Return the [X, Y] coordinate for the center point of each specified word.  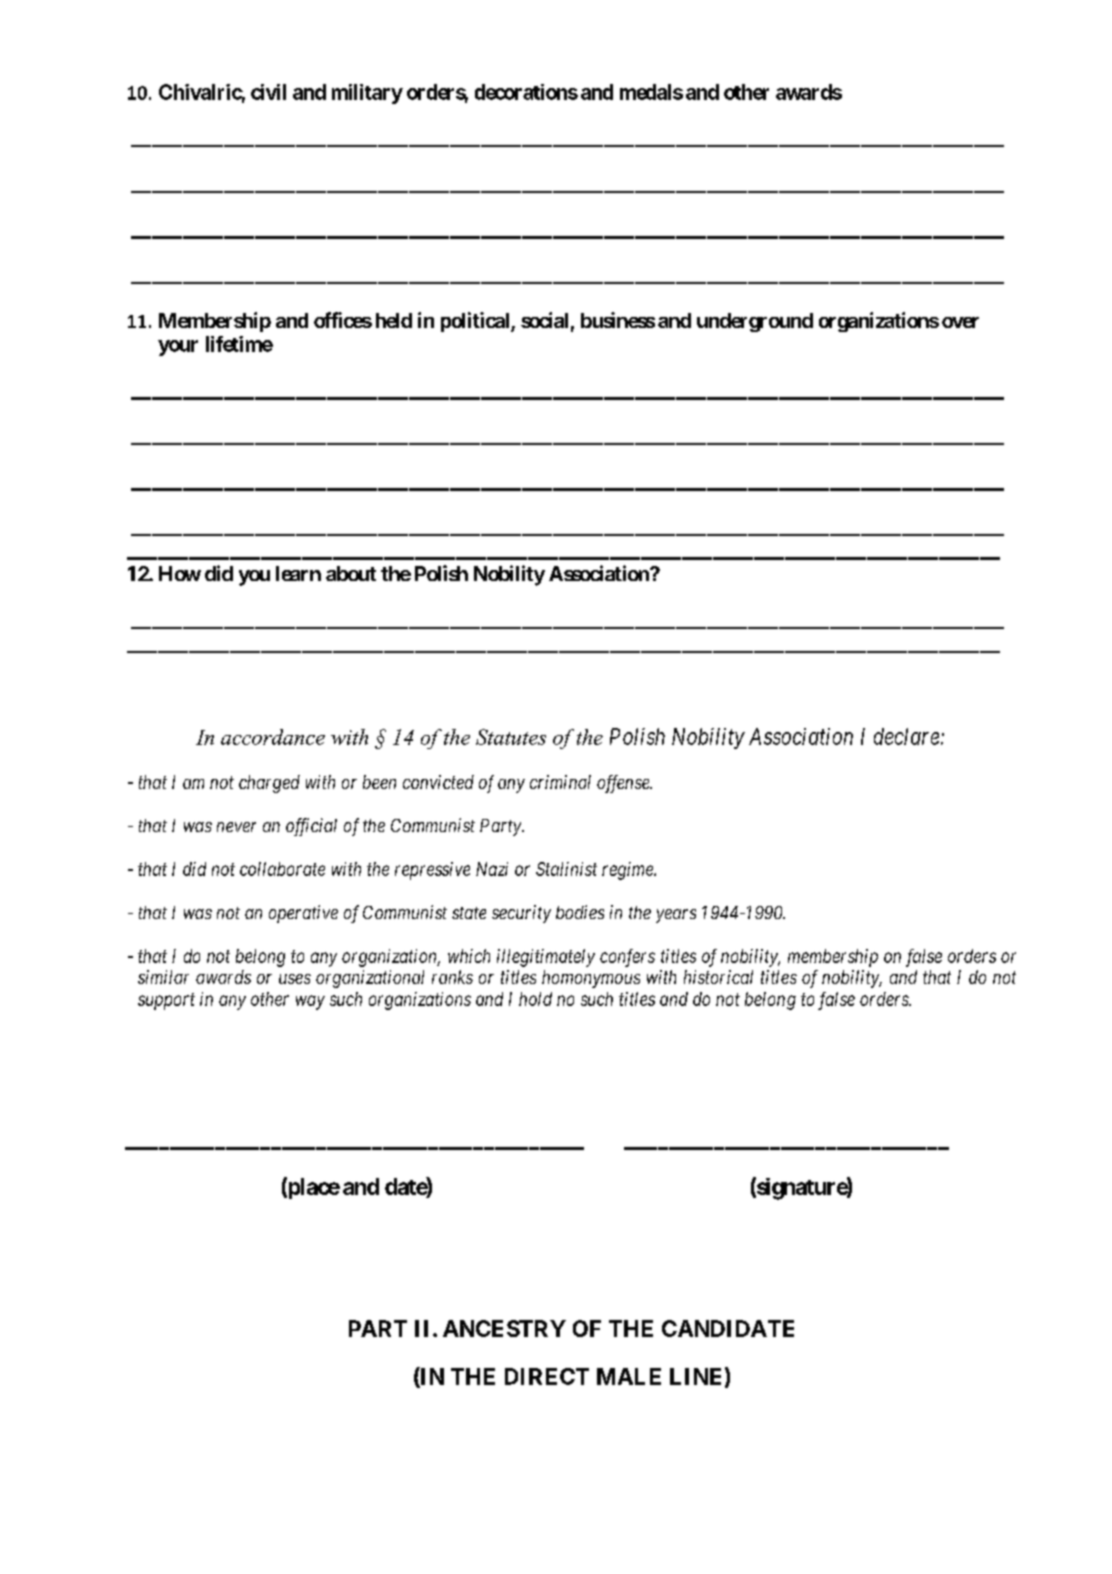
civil [268, 92]
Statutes [511, 737]
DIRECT [547, 1376]
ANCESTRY [504, 1328]
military [367, 94]
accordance [273, 737]
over [960, 322]
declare [908, 736]
